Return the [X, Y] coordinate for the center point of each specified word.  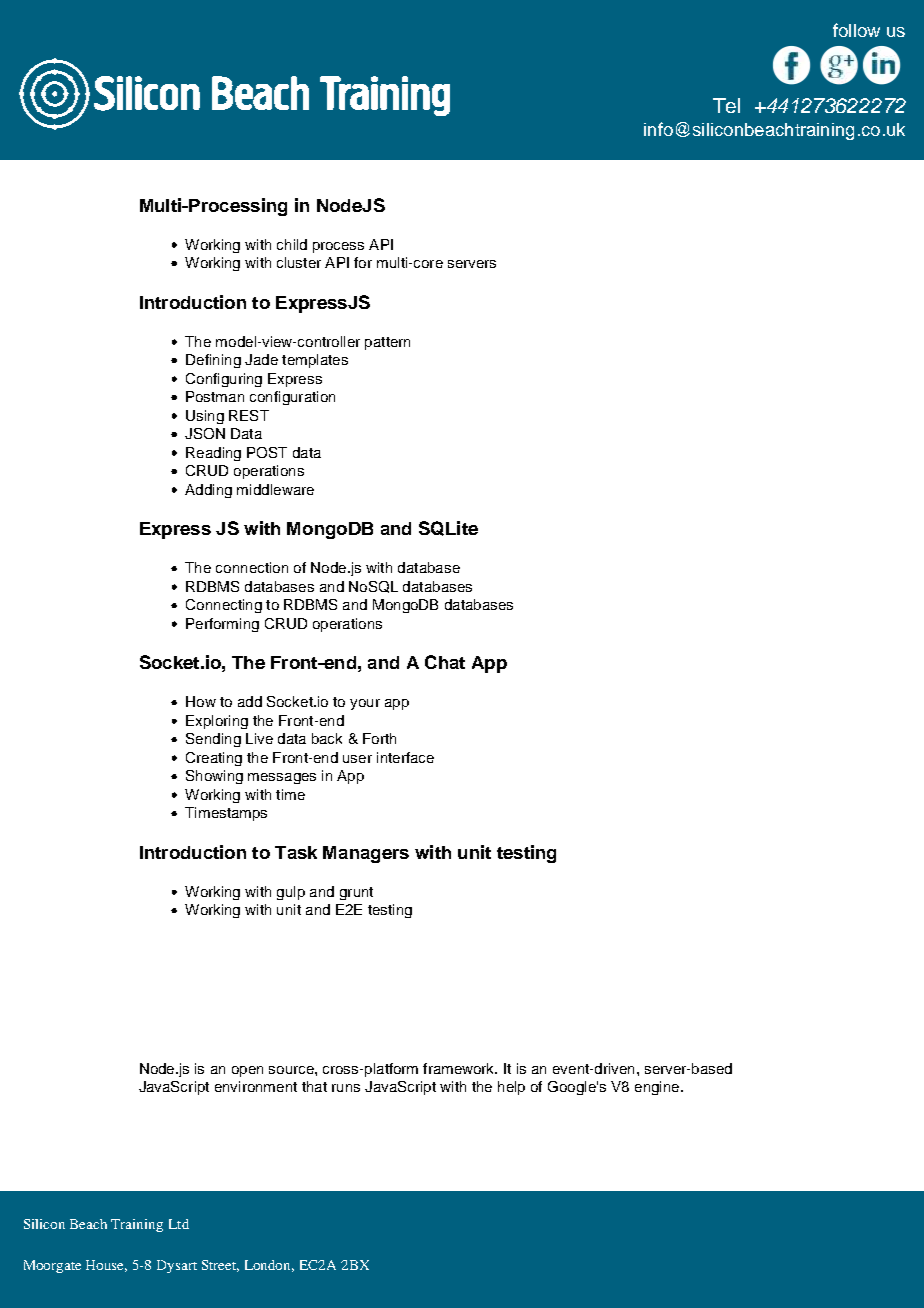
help [511, 1088]
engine [658, 1088]
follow [856, 30]
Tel [726, 105]
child [292, 244]
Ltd [179, 1224]
